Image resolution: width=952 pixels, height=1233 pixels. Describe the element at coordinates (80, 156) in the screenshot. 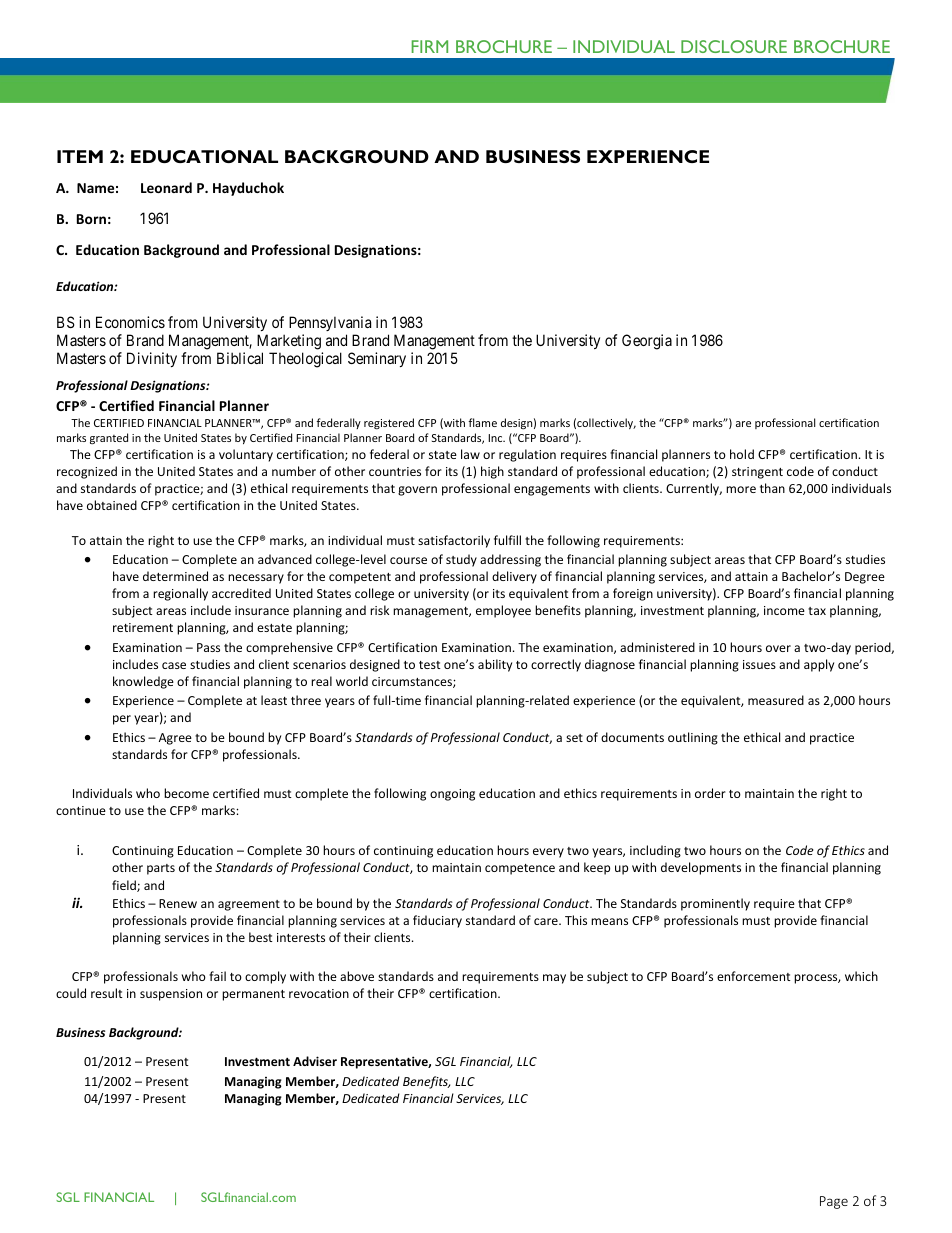

I see `ITEM` at that location.
